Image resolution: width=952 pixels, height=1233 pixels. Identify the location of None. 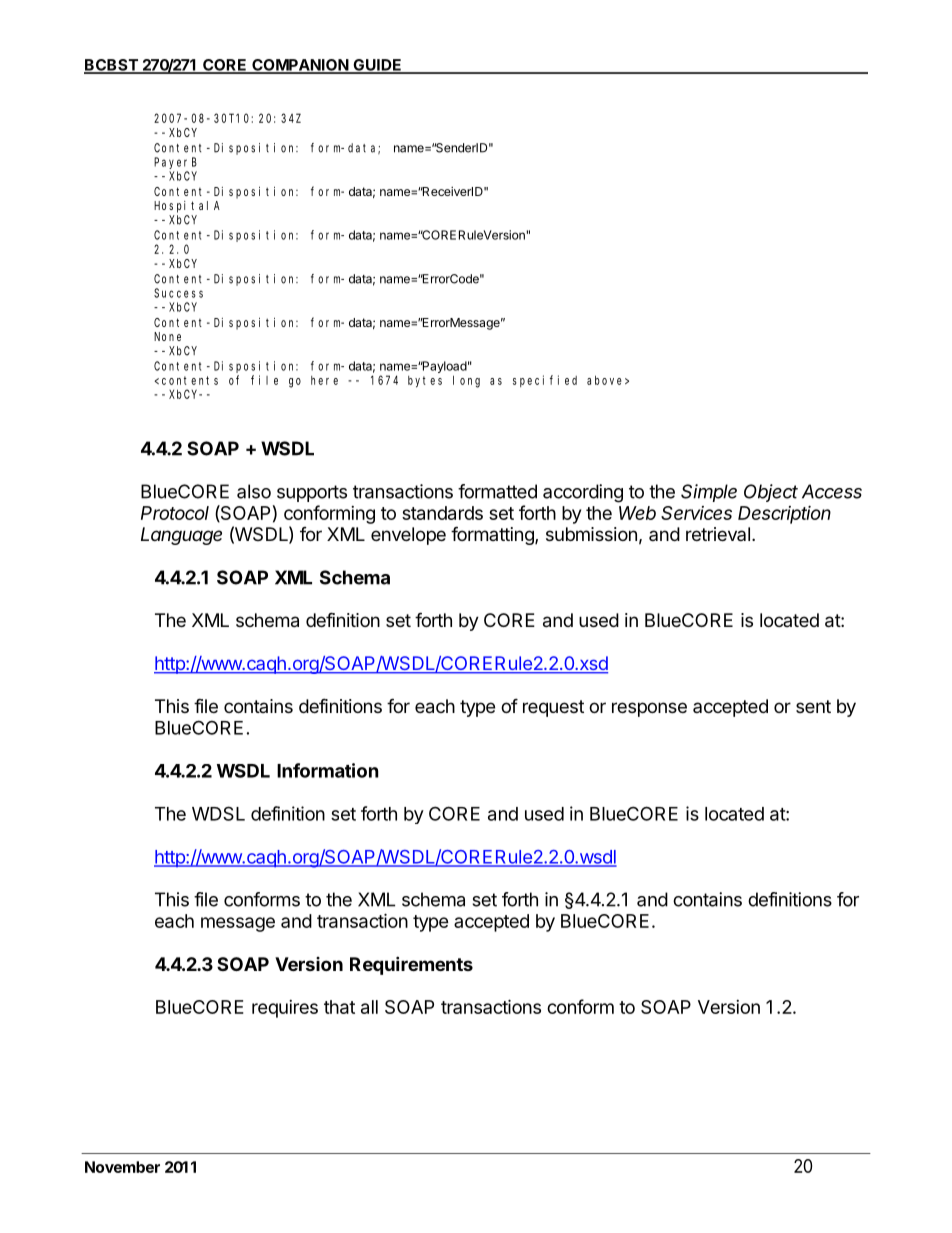
(167, 336).
